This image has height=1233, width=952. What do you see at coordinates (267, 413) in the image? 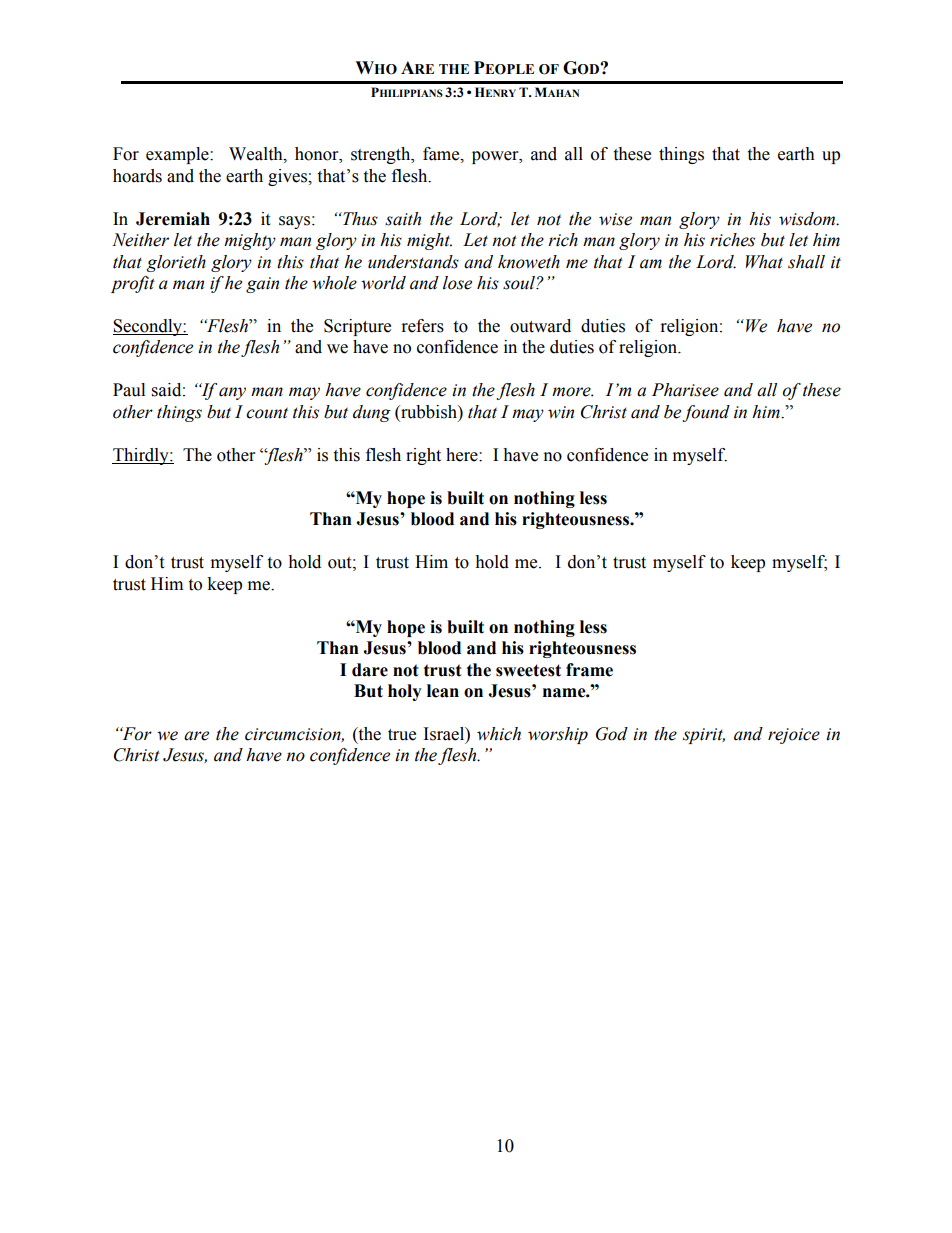
I see `count` at bounding box center [267, 413].
